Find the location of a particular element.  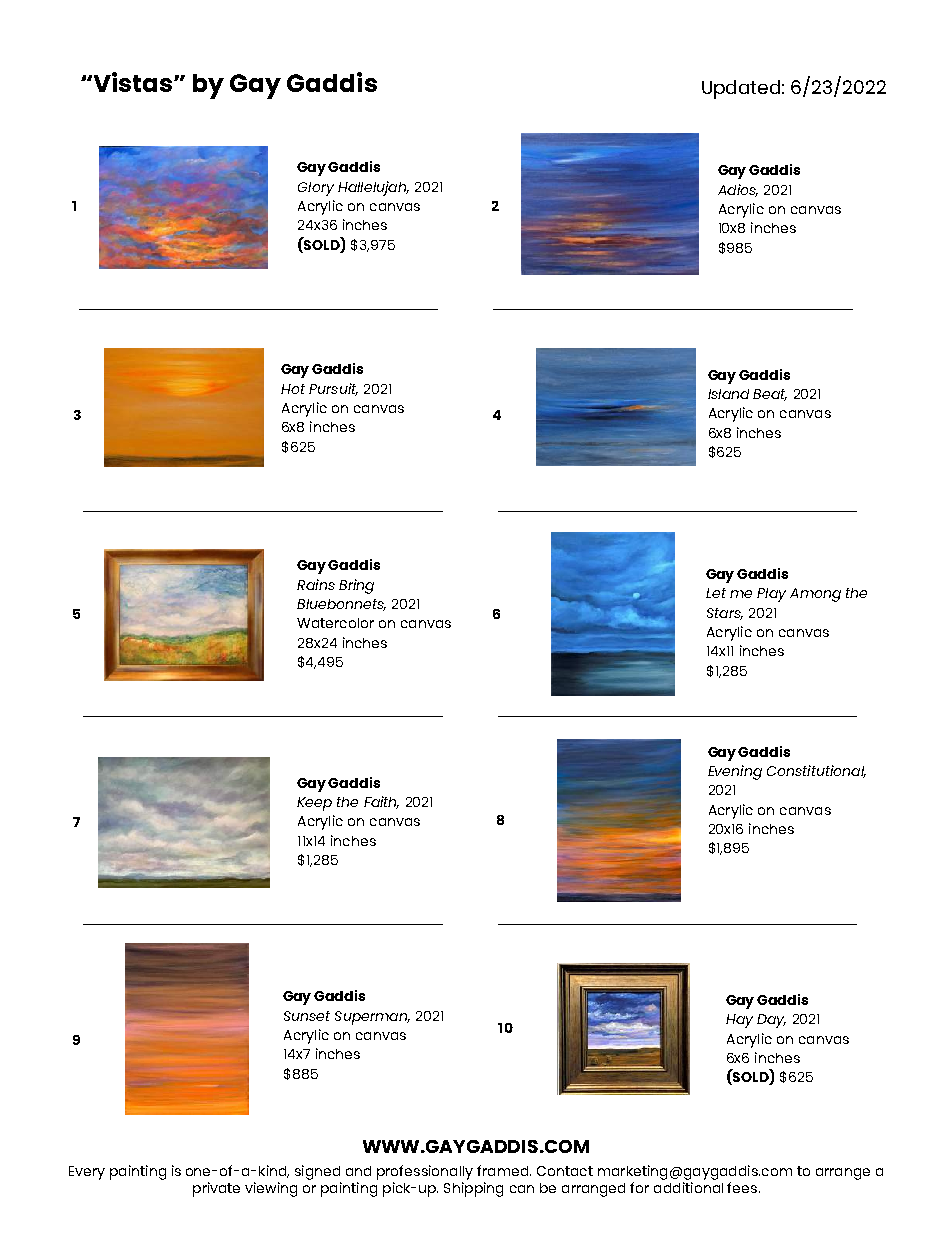

Hallelujah is located at coordinates (373, 188).
